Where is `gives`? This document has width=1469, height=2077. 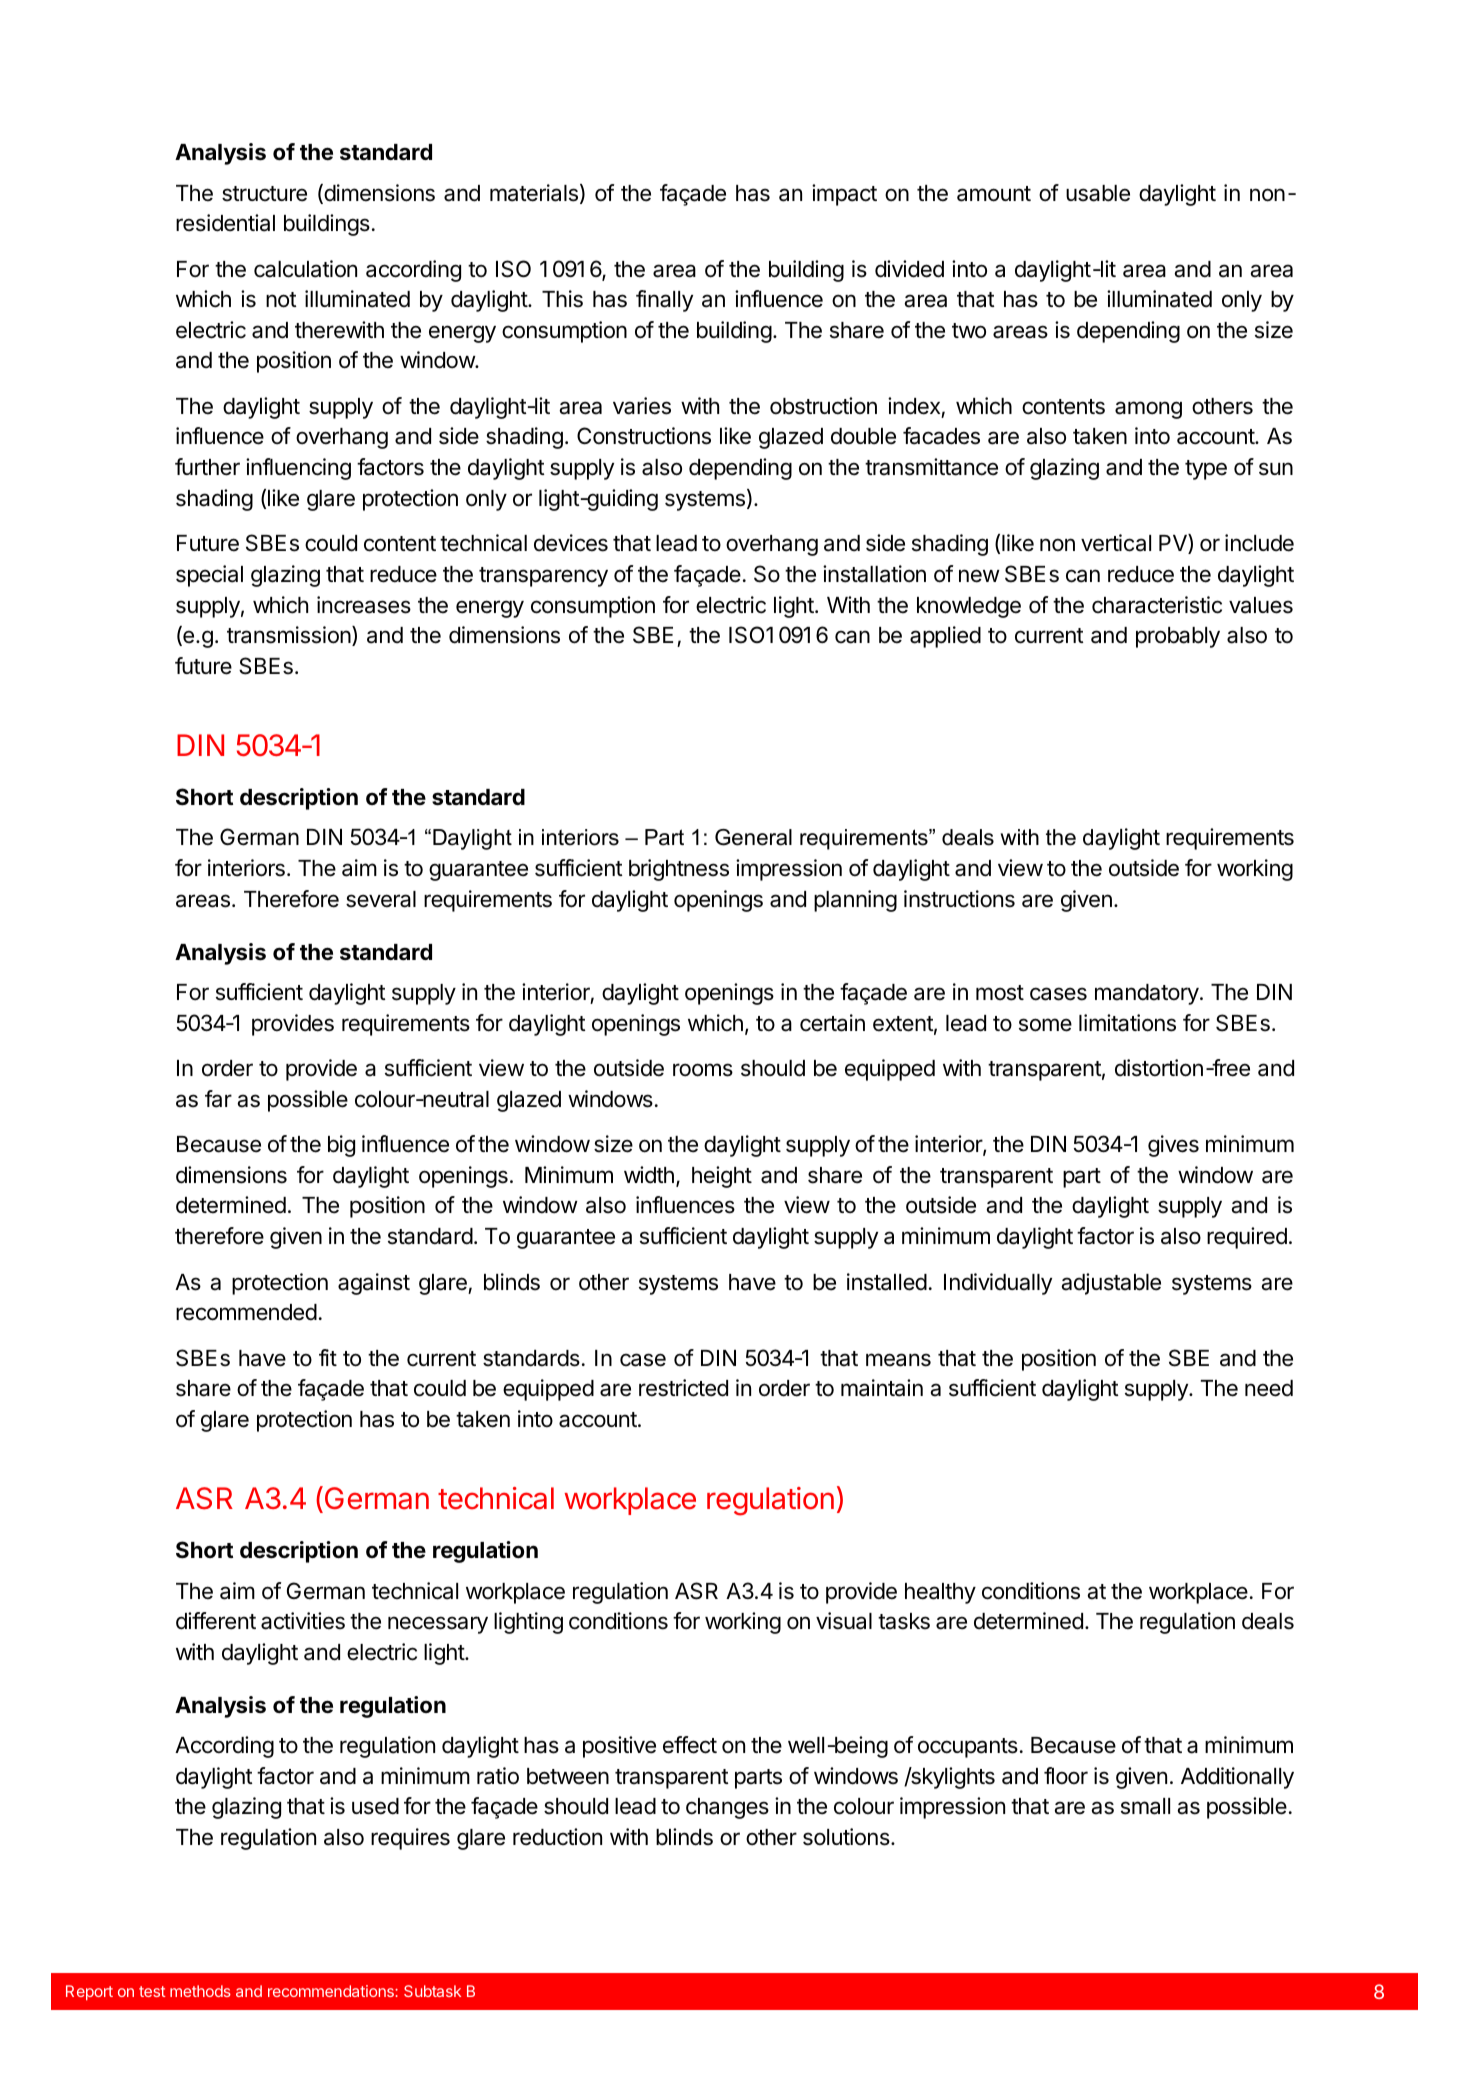 gives is located at coordinates (1173, 1146).
